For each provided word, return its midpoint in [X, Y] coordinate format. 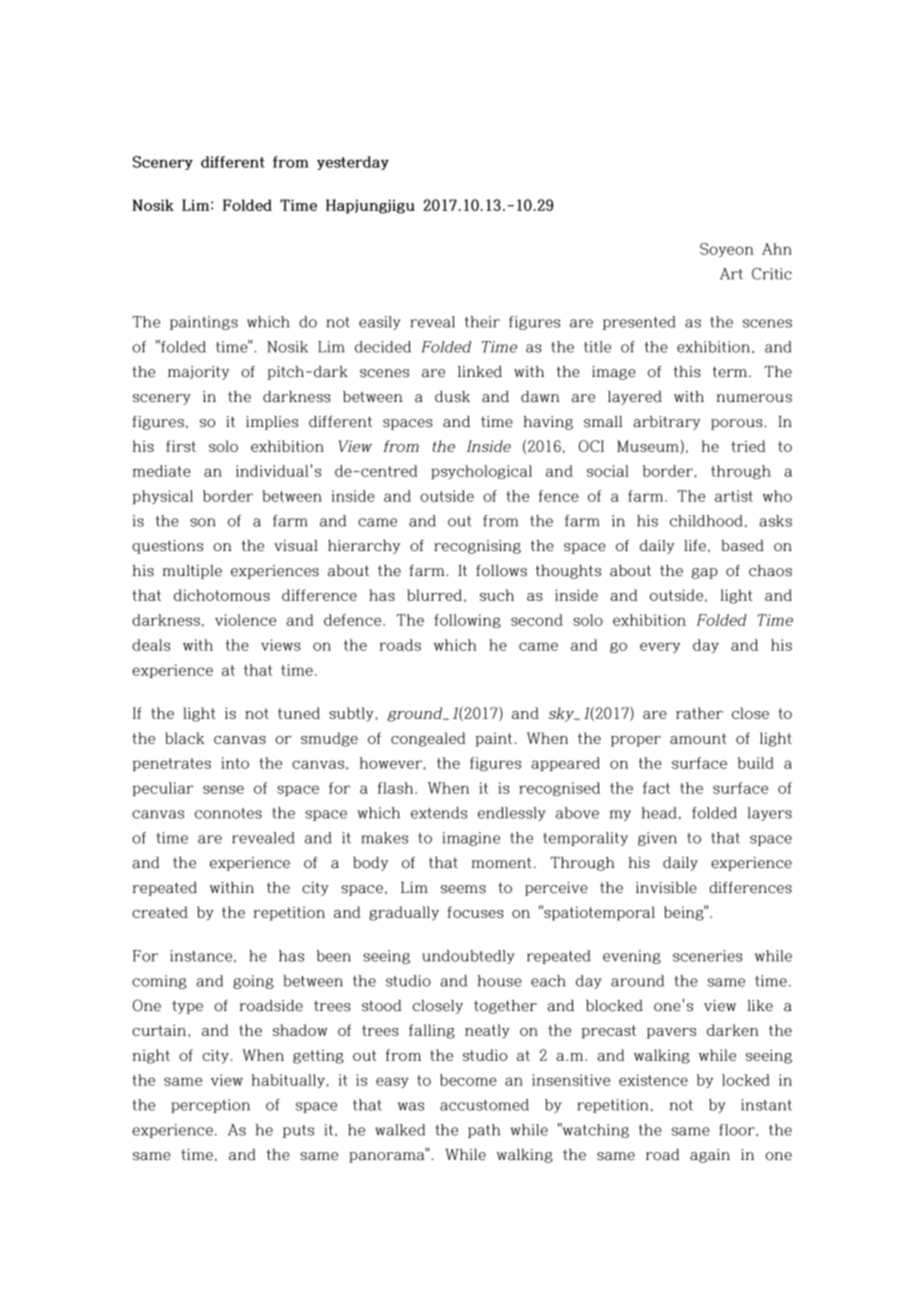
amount [698, 738]
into [235, 763]
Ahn [777, 249]
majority [199, 373]
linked [480, 372]
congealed [428, 739]
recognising [477, 547]
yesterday [353, 163]
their [482, 322]
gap [705, 573]
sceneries [708, 956]
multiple [192, 572]
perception [210, 1106]
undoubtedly [468, 957]
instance [201, 956]
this [687, 372]
